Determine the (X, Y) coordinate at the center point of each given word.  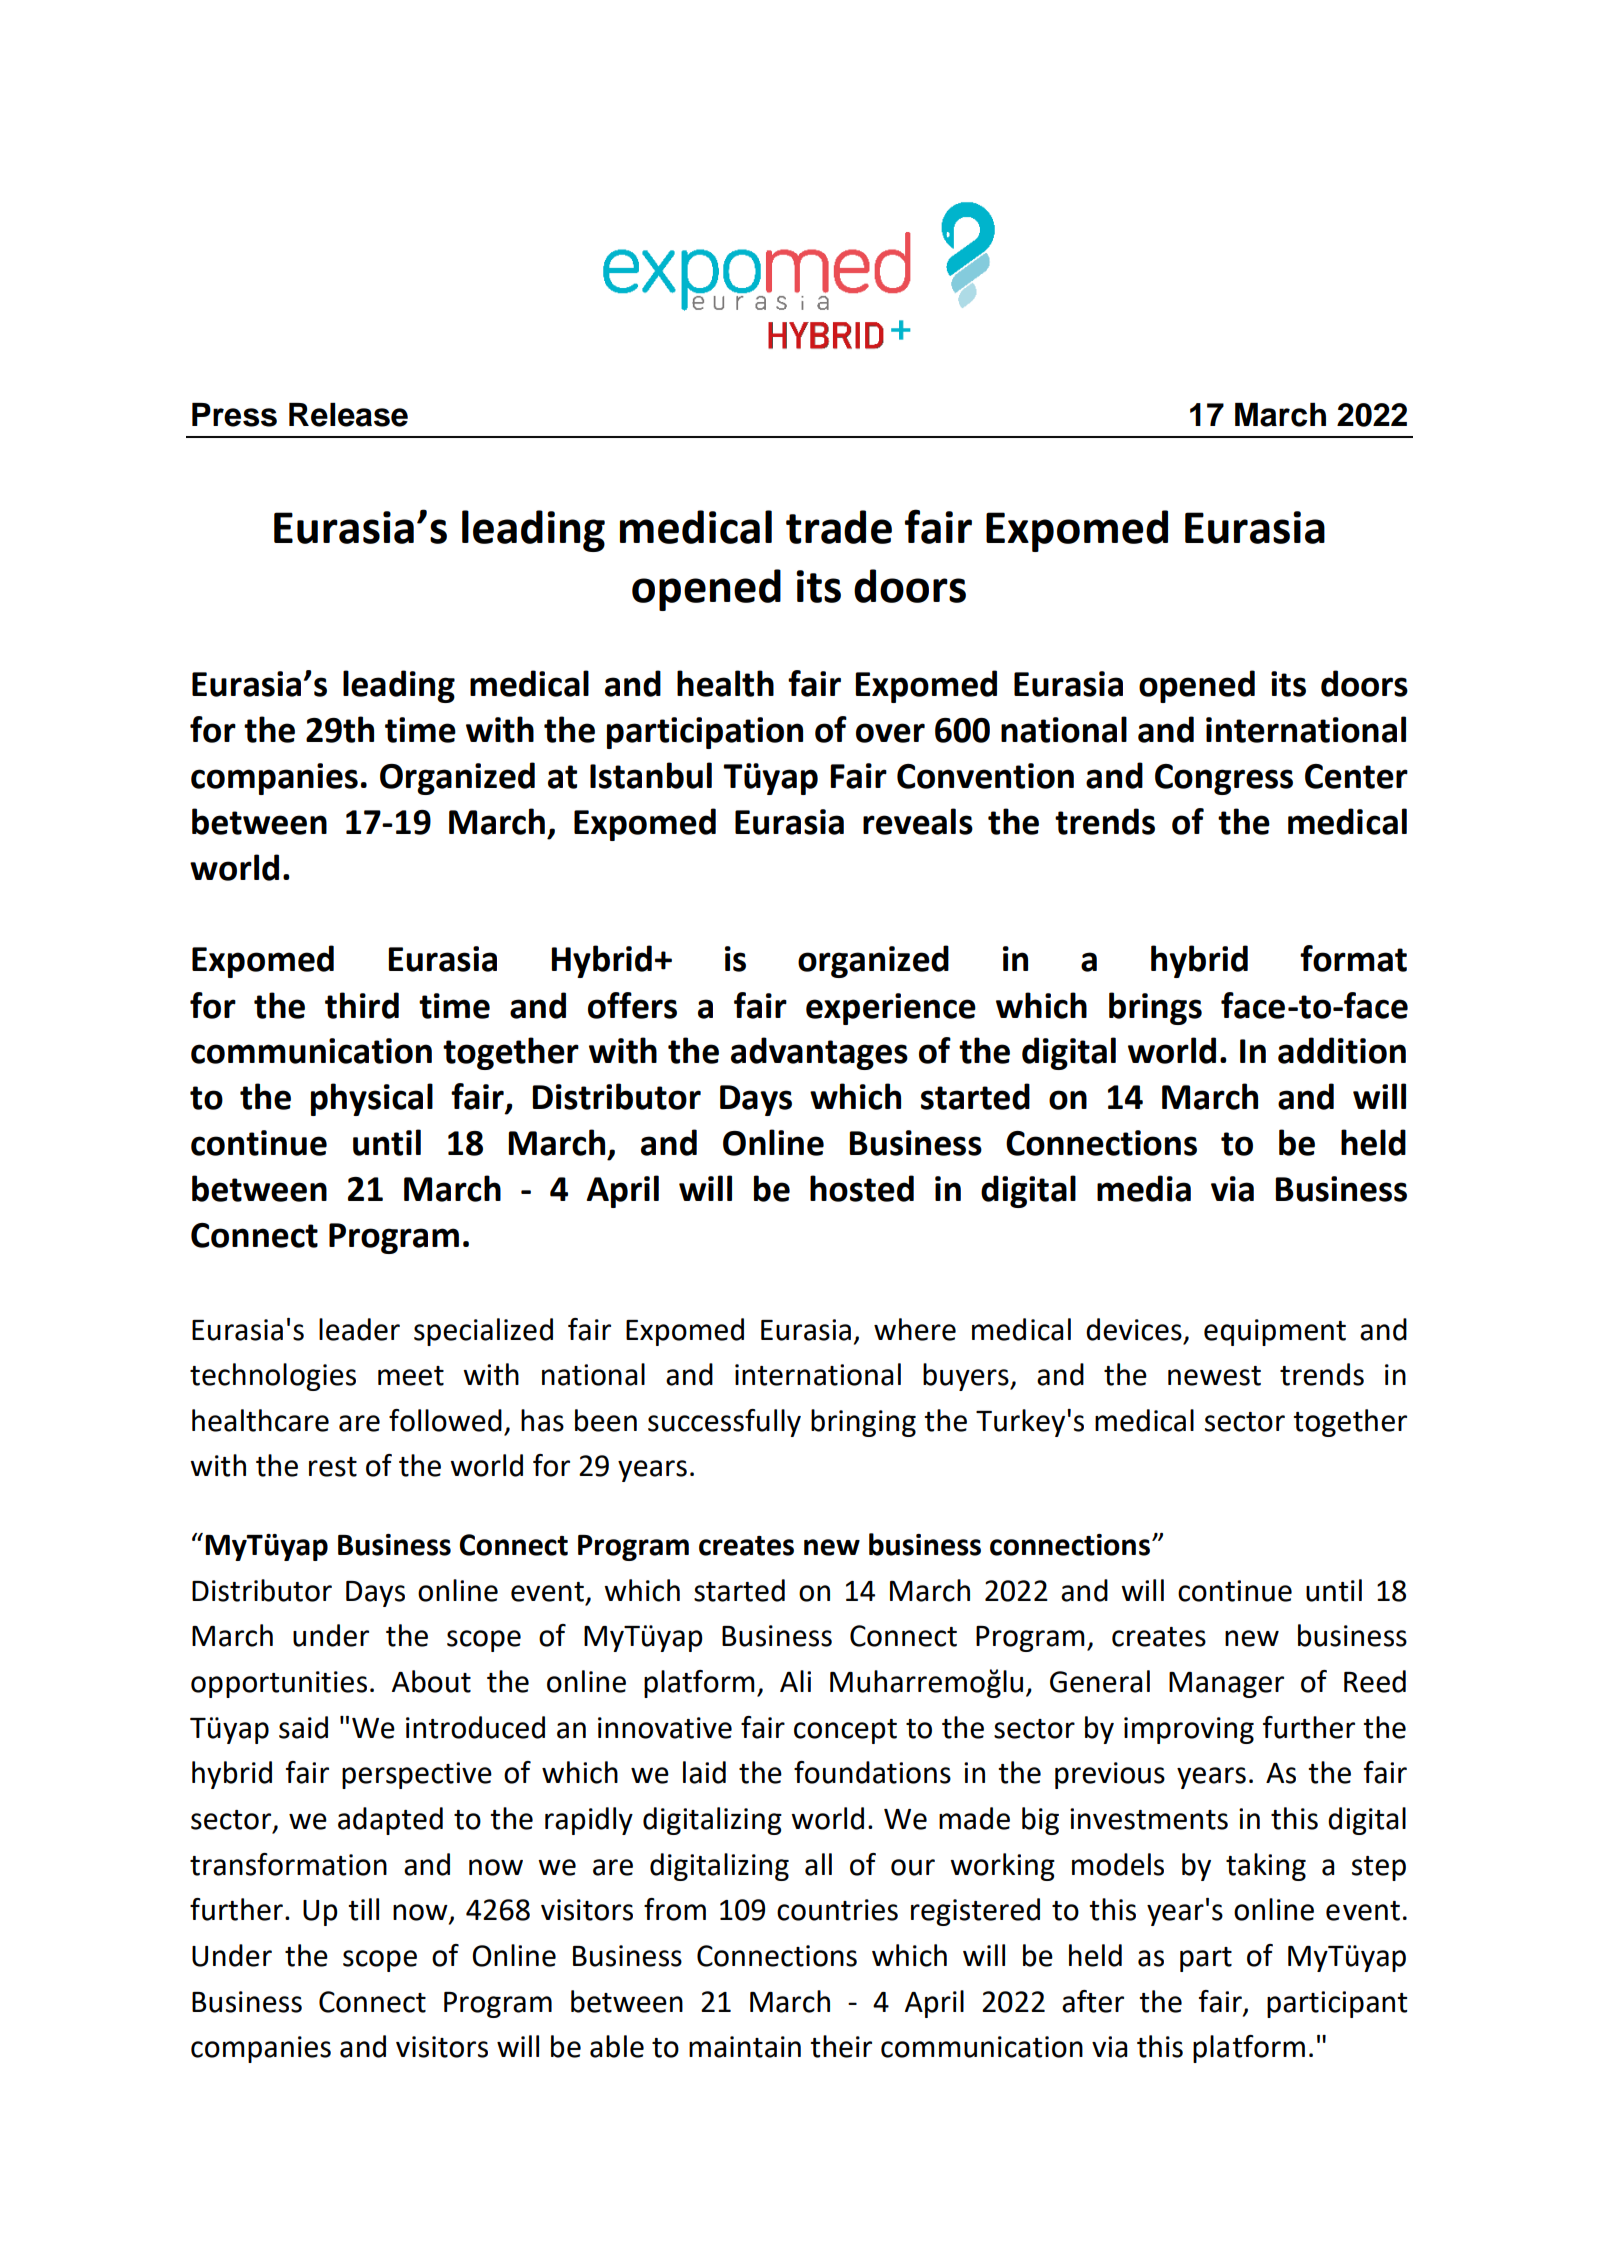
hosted (862, 1188)
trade (839, 527)
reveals (918, 821)
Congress (1224, 779)
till (363, 1909)
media (1144, 1188)
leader (359, 1329)
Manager (1226, 1685)
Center (1356, 776)
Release (348, 415)
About (431, 1681)
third (362, 1005)
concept (845, 1731)
